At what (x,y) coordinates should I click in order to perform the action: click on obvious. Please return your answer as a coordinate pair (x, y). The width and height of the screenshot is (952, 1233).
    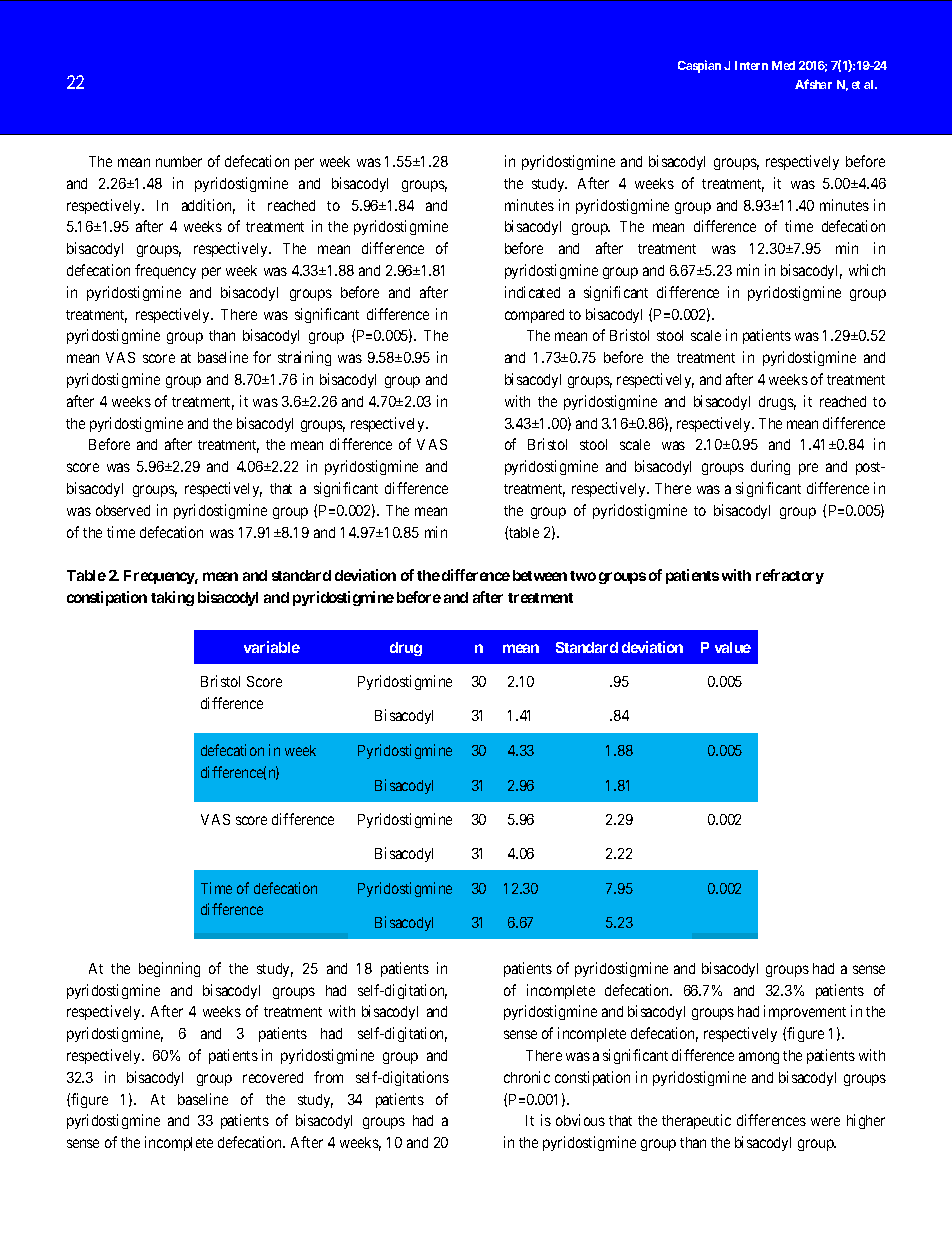
    Looking at the image, I should click on (580, 1120).
